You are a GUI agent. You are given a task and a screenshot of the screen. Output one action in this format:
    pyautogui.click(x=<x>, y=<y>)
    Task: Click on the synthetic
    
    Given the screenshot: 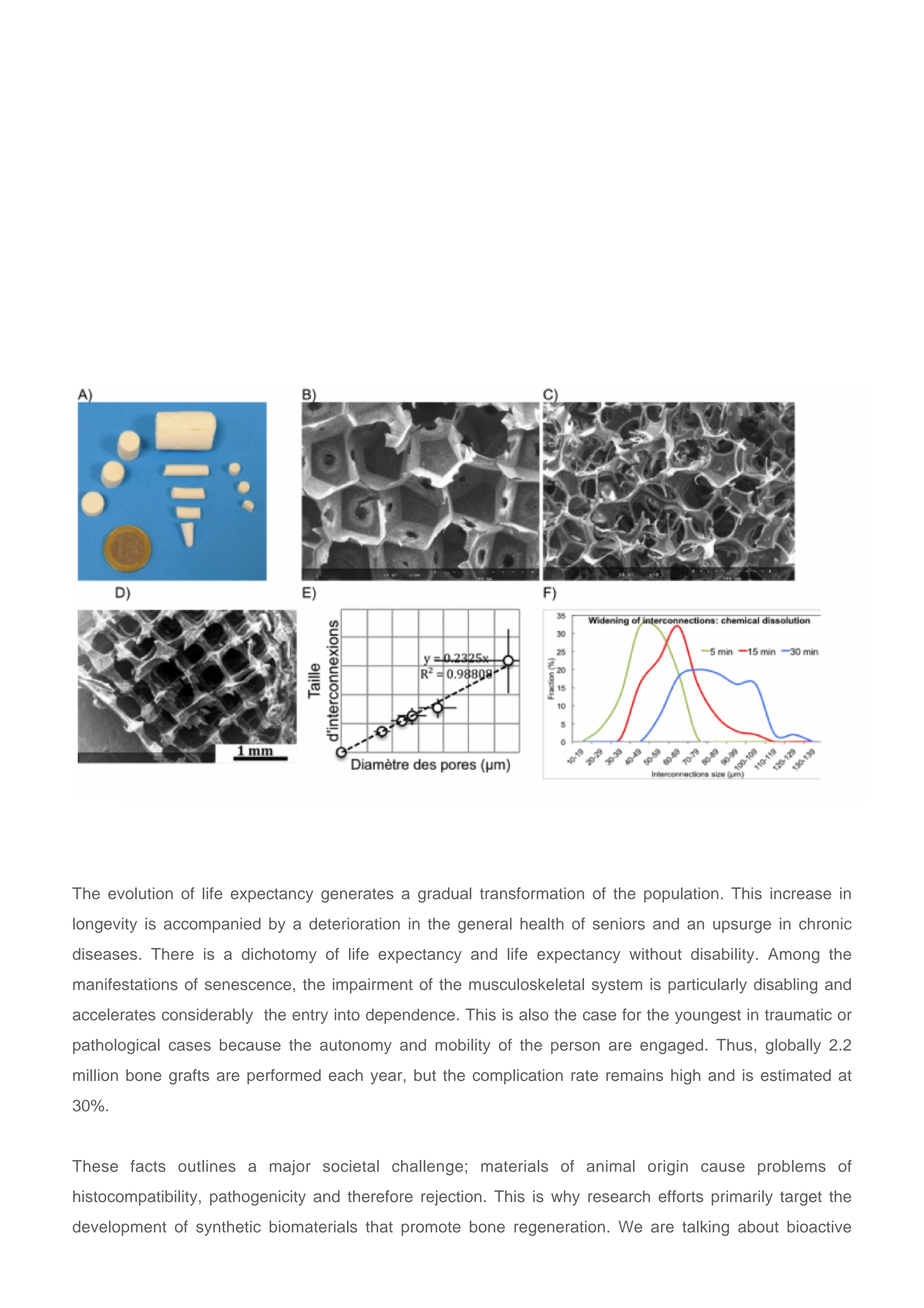 What is the action you would take?
    pyautogui.click(x=228, y=1228)
